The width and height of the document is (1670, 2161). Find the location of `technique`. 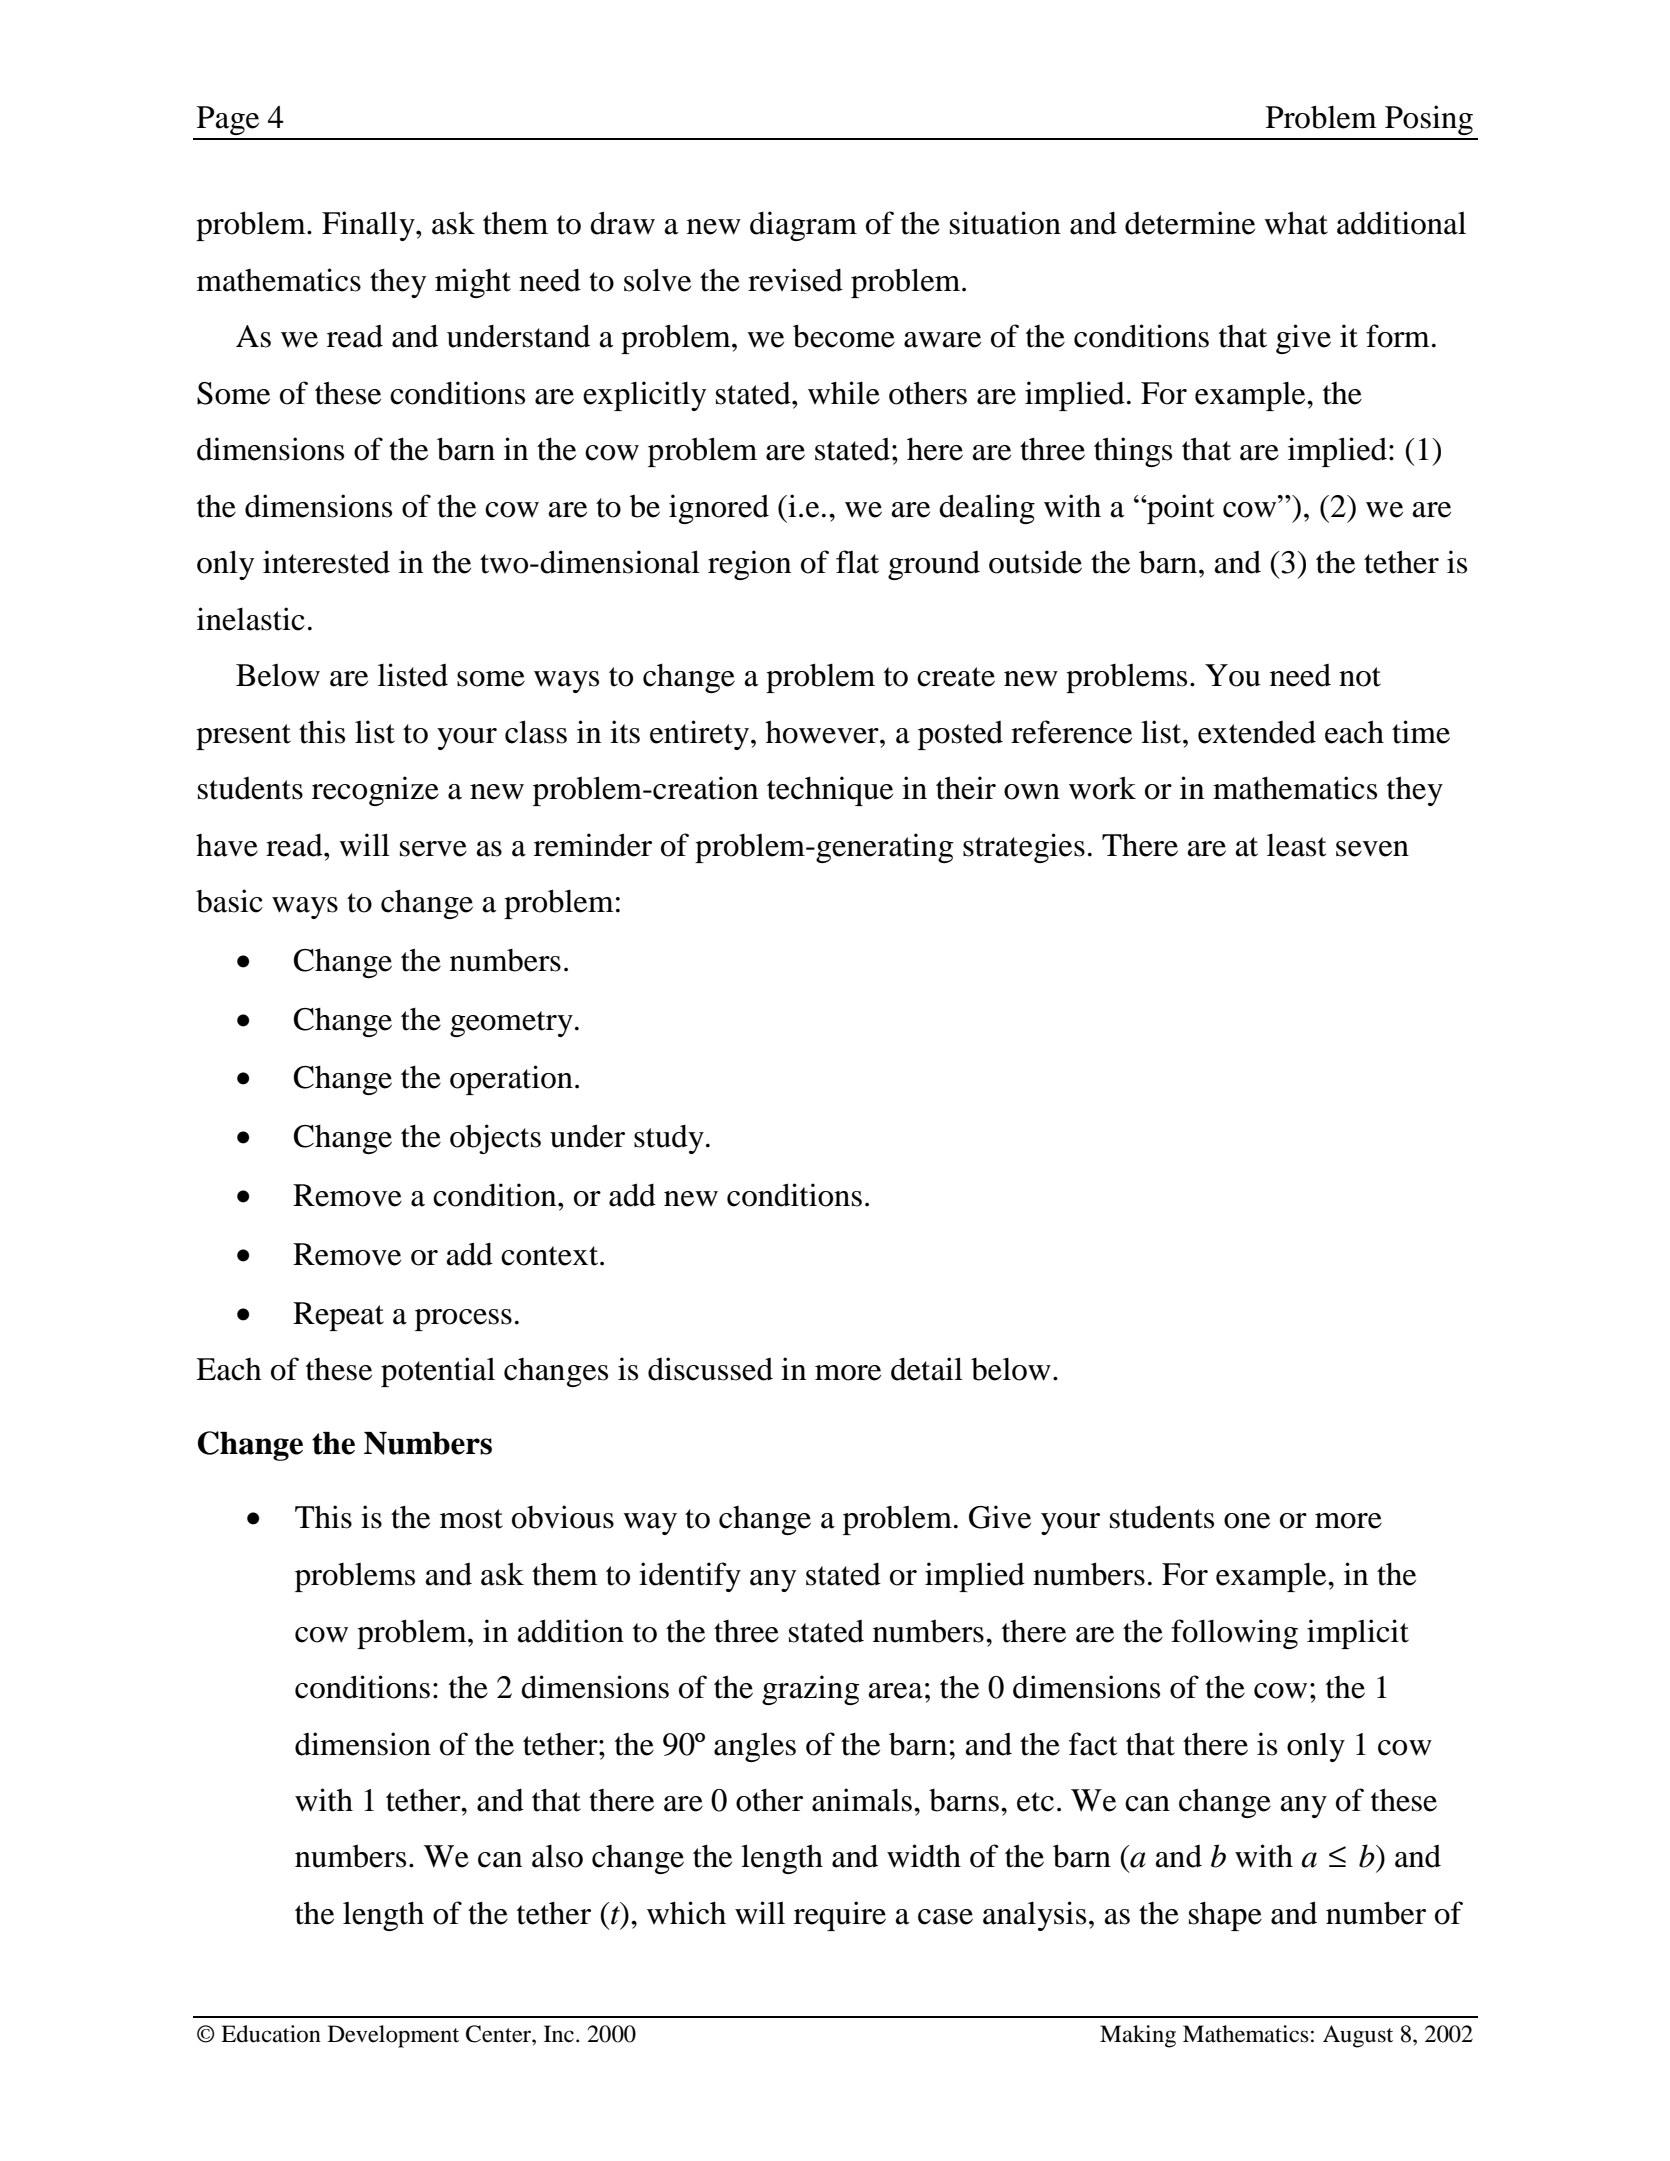

technique is located at coordinates (830, 791).
